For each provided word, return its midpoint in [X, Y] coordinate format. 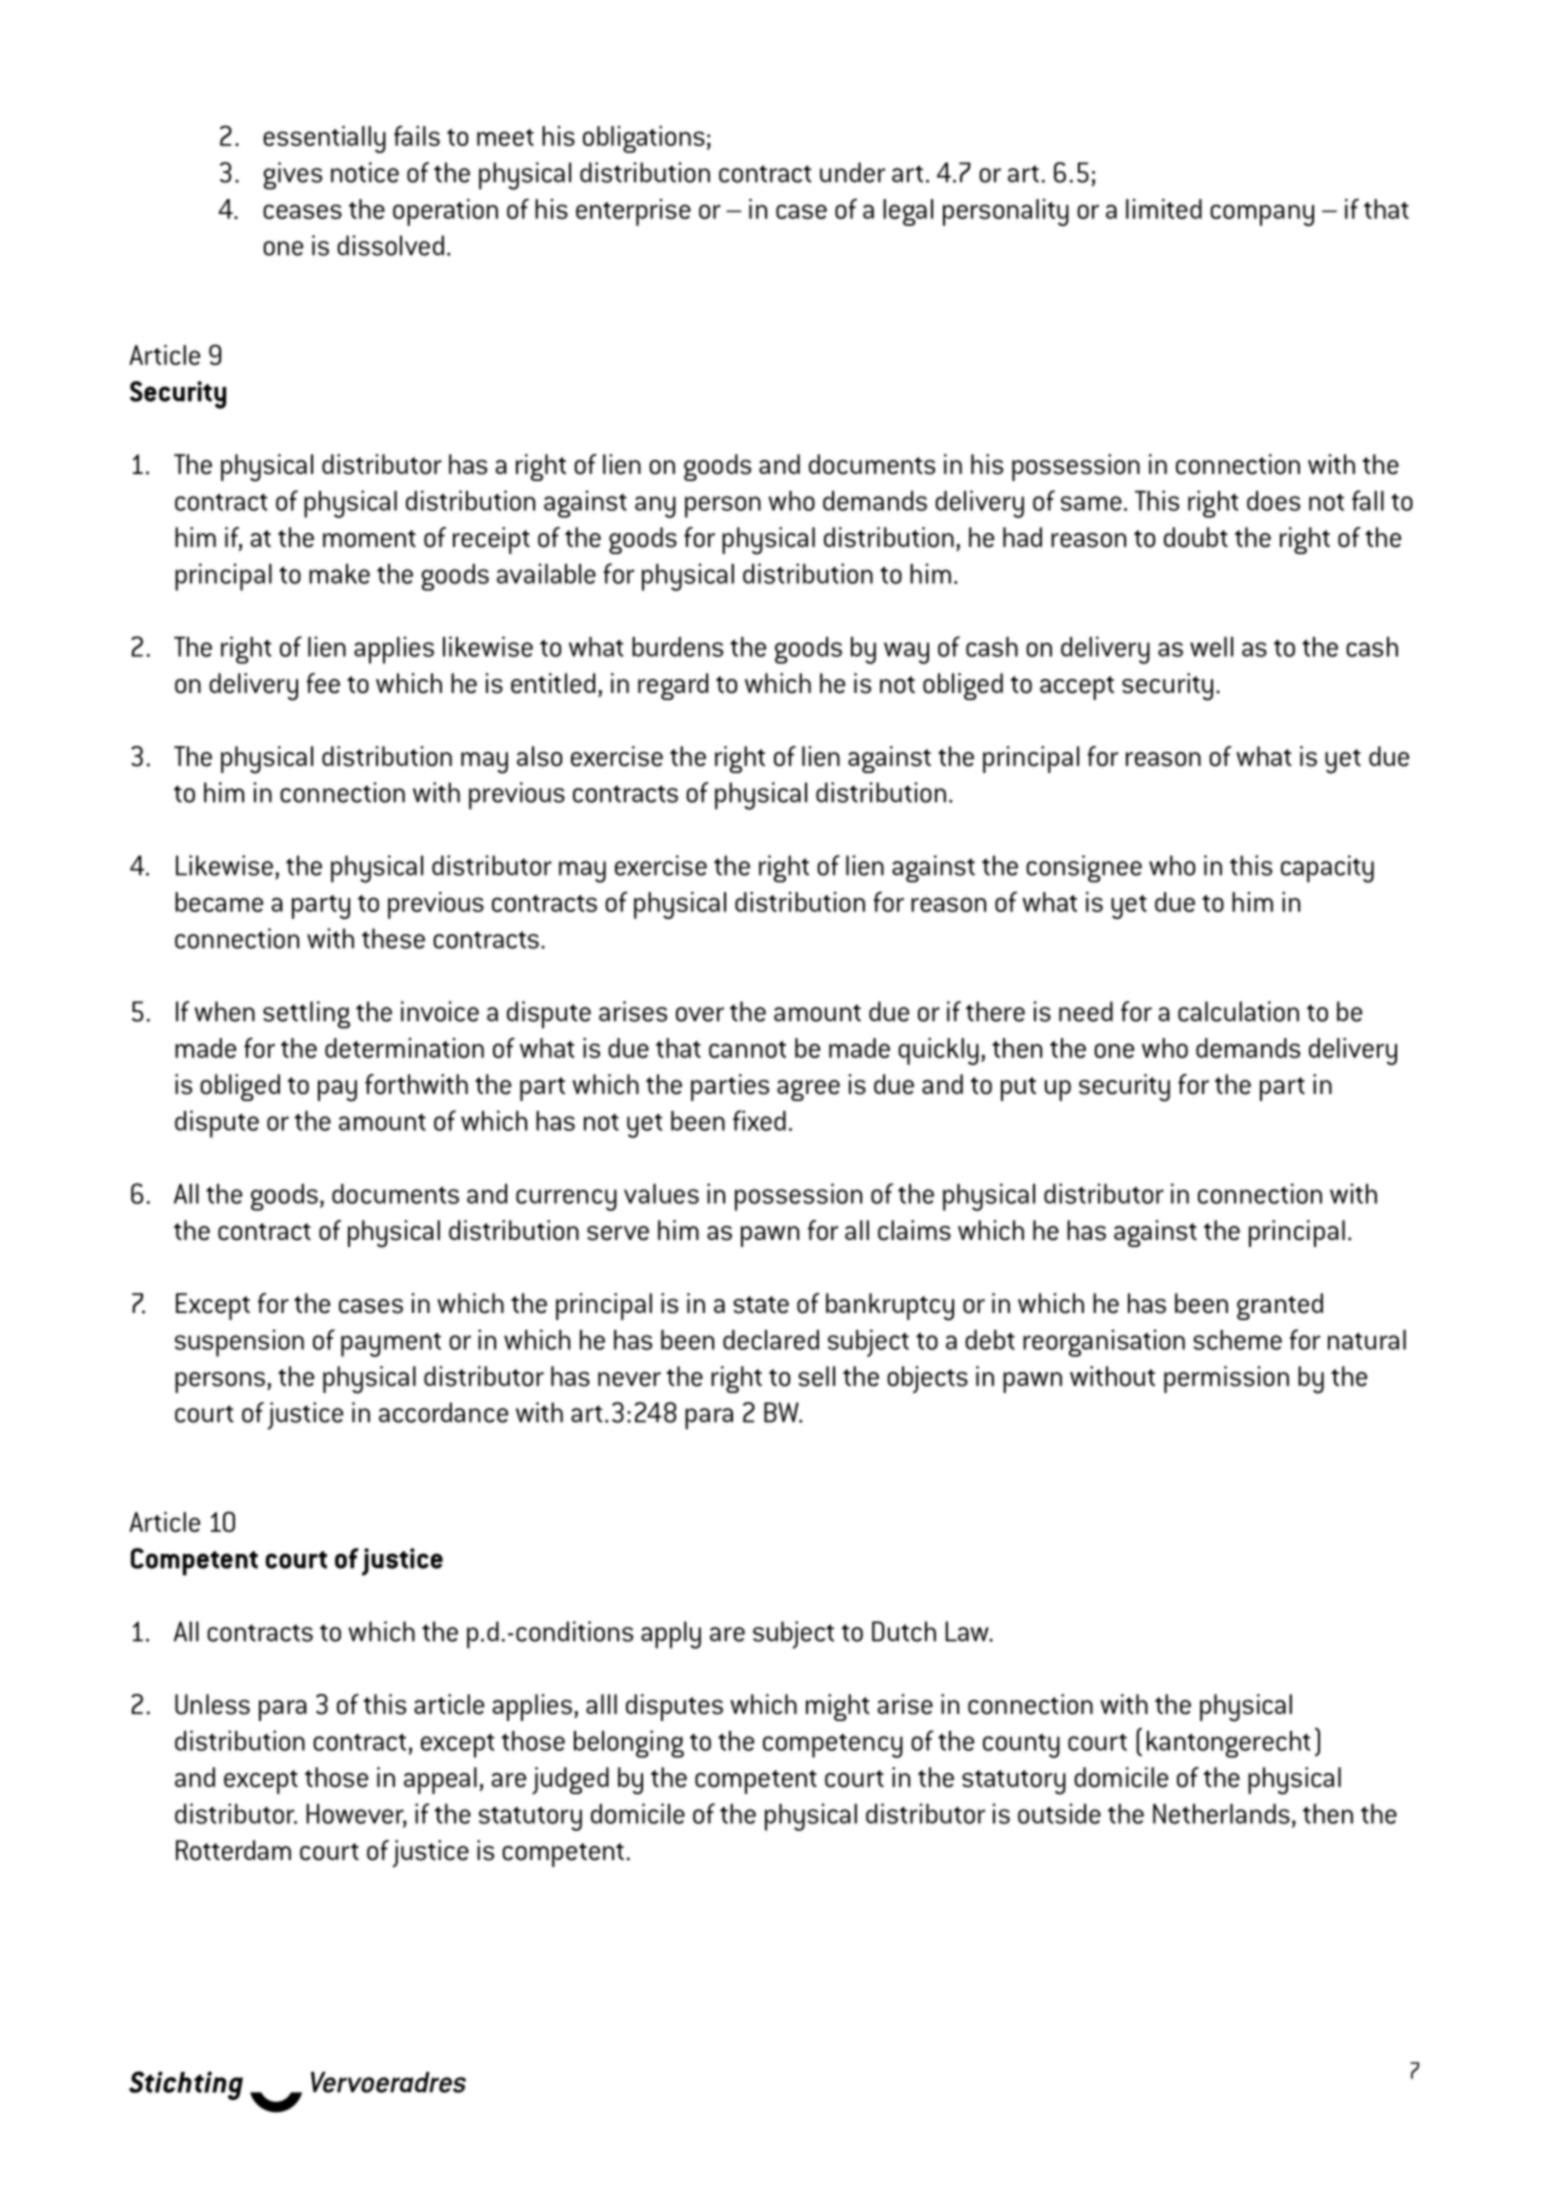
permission [1226, 1379]
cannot [747, 1049]
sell [816, 1376]
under [852, 172]
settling [306, 1015]
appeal [440, 1780]
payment [391, 1344]
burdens [677, 647]
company [1262, 215]
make [339, 574]
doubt [1196, 537]
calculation [1238, 1011]
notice [365, 172]
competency [833, 1746]
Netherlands [1221, 1814]
